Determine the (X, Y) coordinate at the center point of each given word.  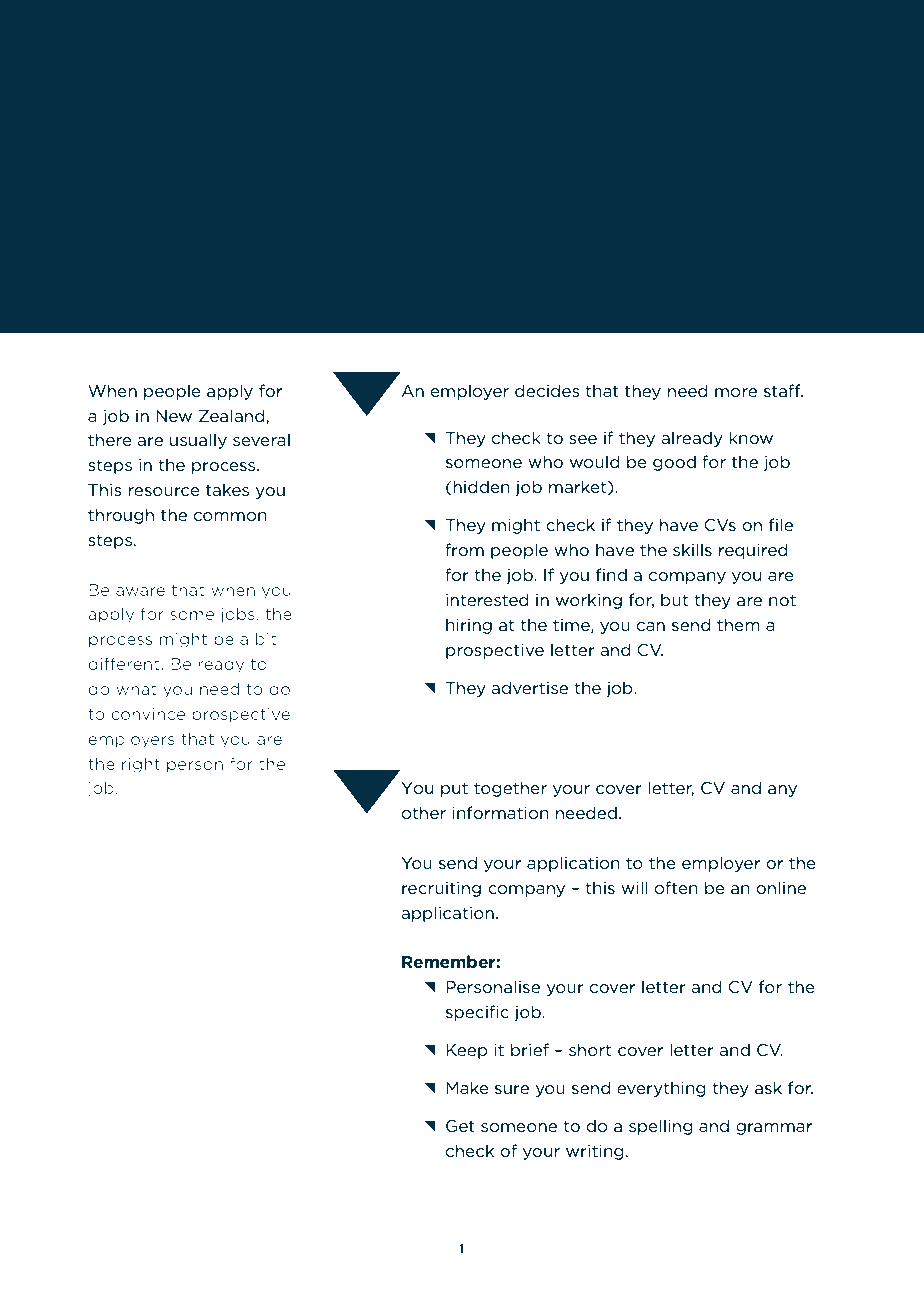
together (510, 789)
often (676, 887)
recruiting (441, 889)
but (674, 599)
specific (477, 1013)
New (174, 416)
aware (140, 591)
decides (547, 390)
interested (487, 599)
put (454, 789)
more (736, 392)
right (141, 765)
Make (467, 1087)
